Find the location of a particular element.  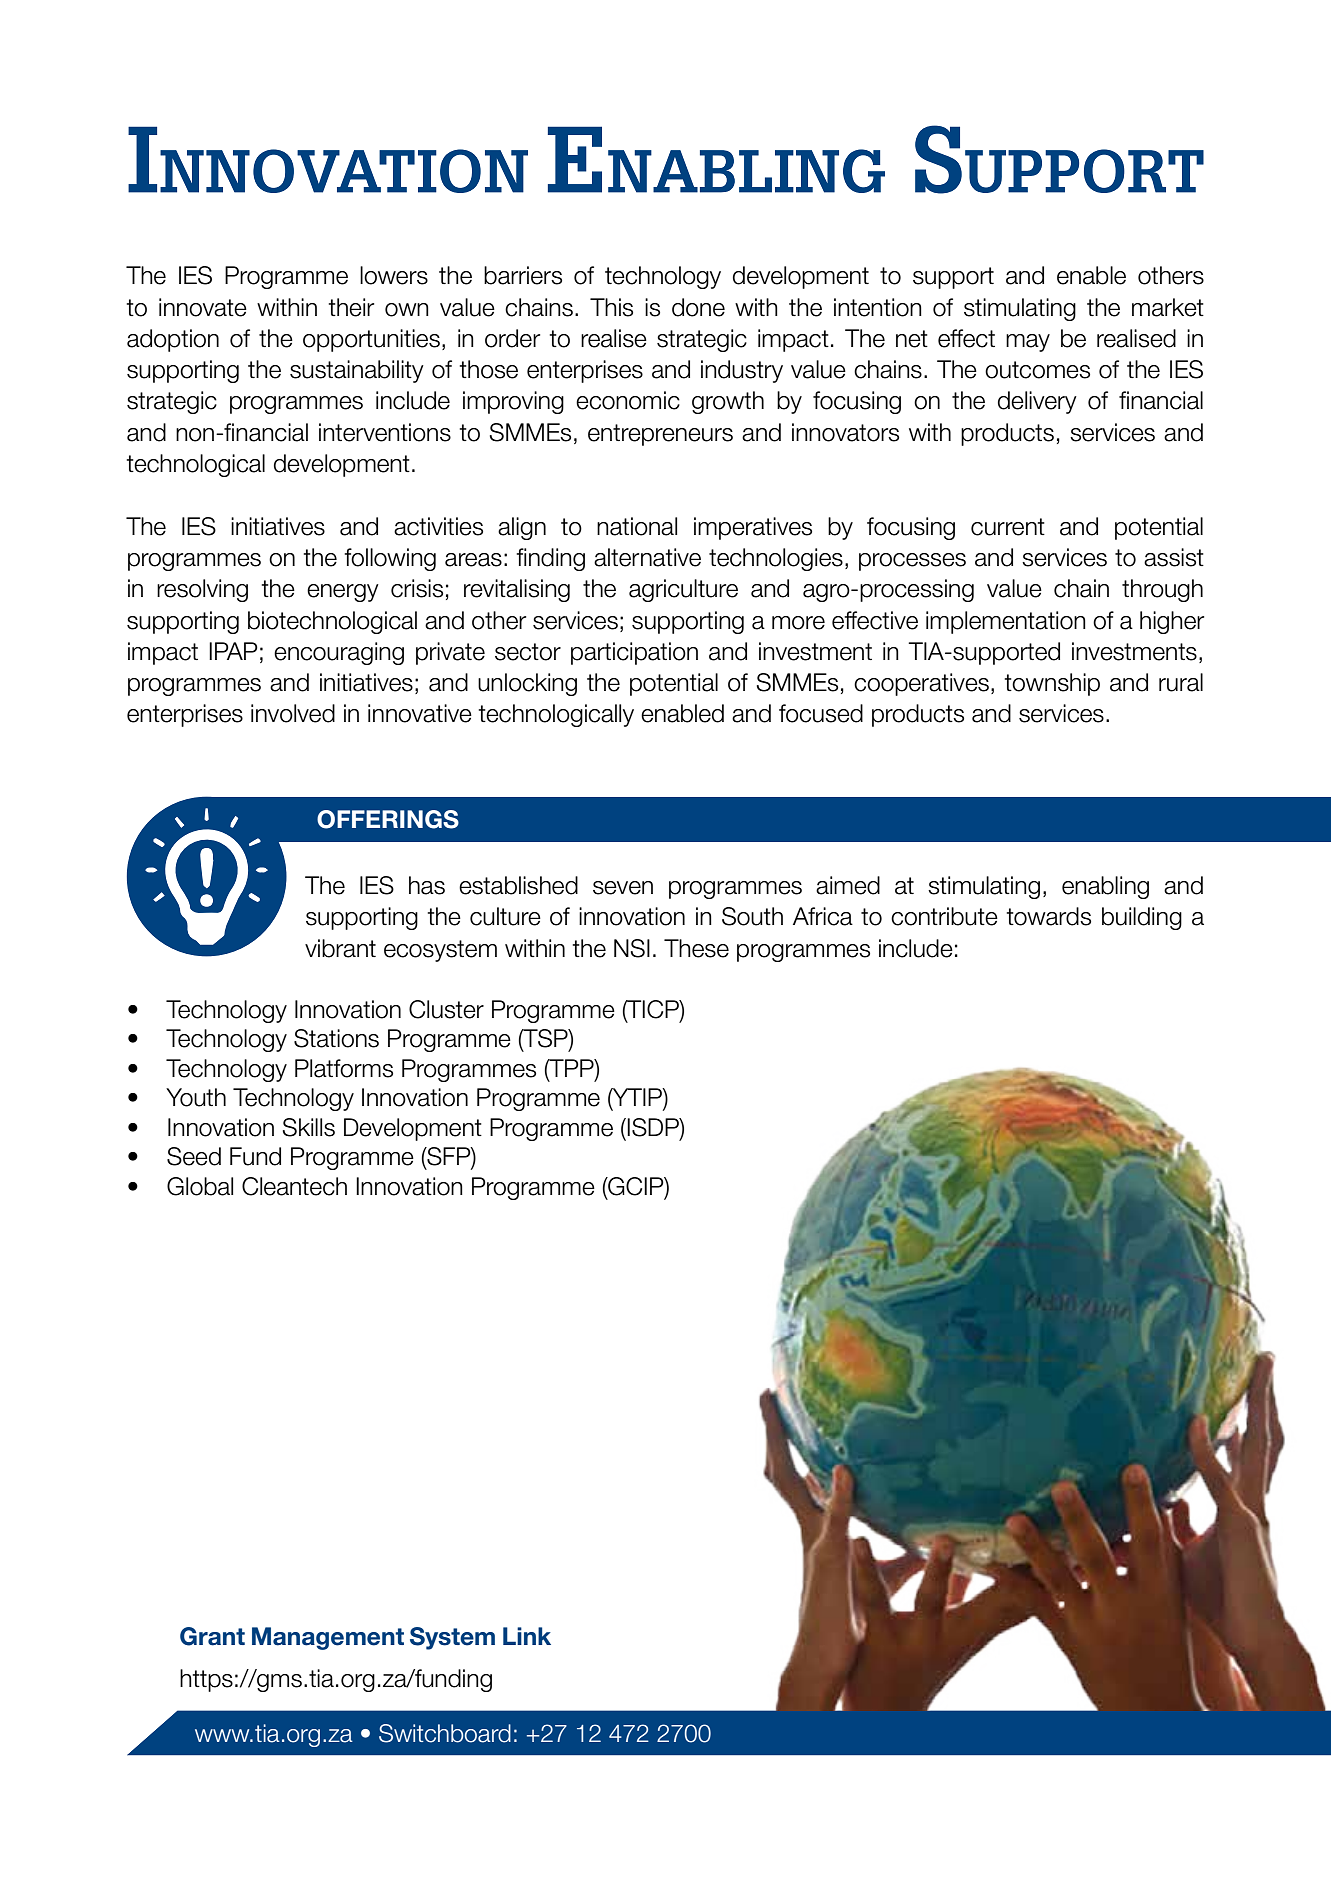

towards is located at coordinates (1049, 916).
